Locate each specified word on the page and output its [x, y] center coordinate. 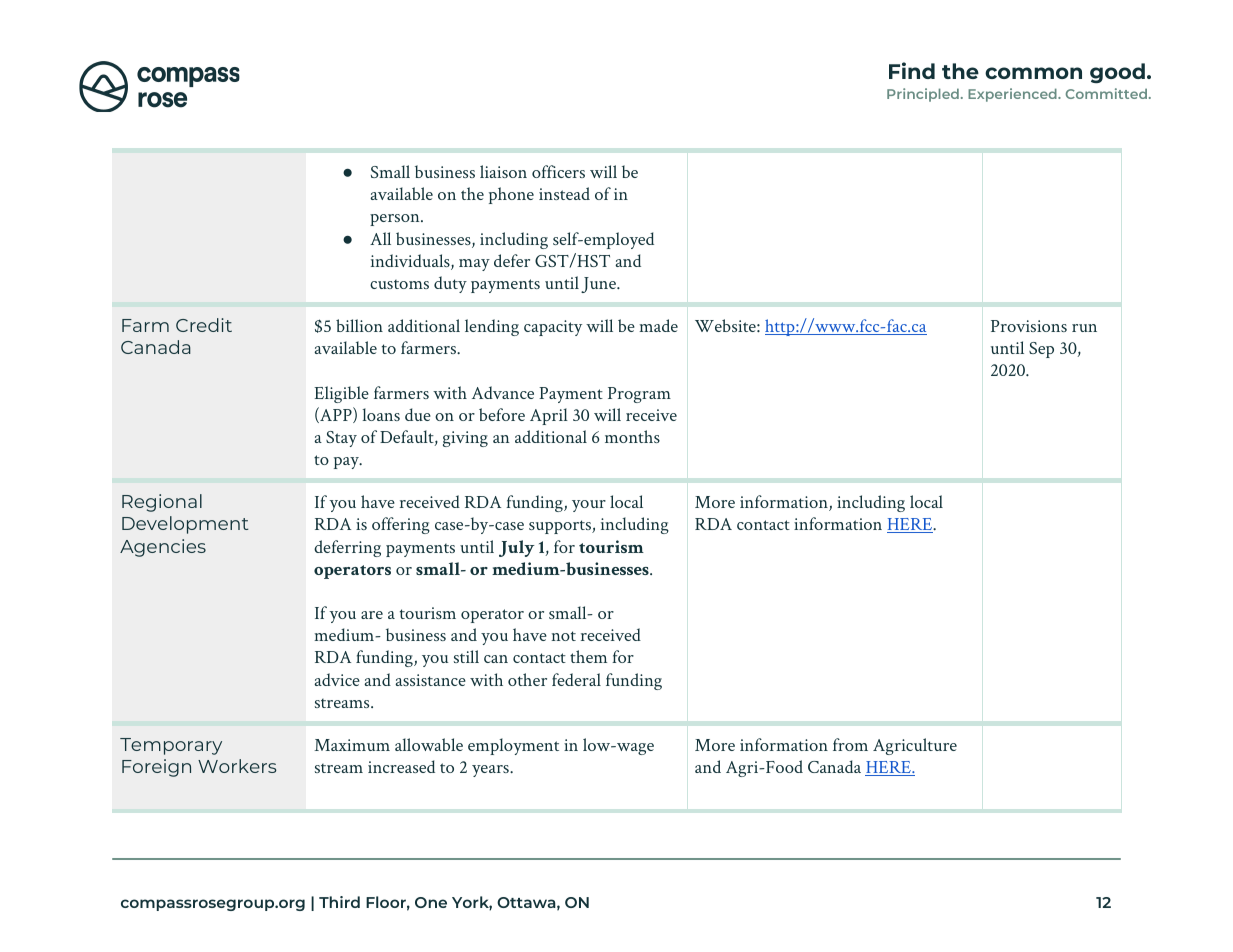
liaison [503, 171]
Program [639, 395]
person [396, 220]
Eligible [341, 394]
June [599, 285]
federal [576, 679]
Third [339, 902]
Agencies [163, 548]
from [850, 744]
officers [558, 171]
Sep [1041, 350]
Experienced [1013, 95]
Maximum [352, 745]
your [589, 506]
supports [561, 527]
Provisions [1029, 326]
